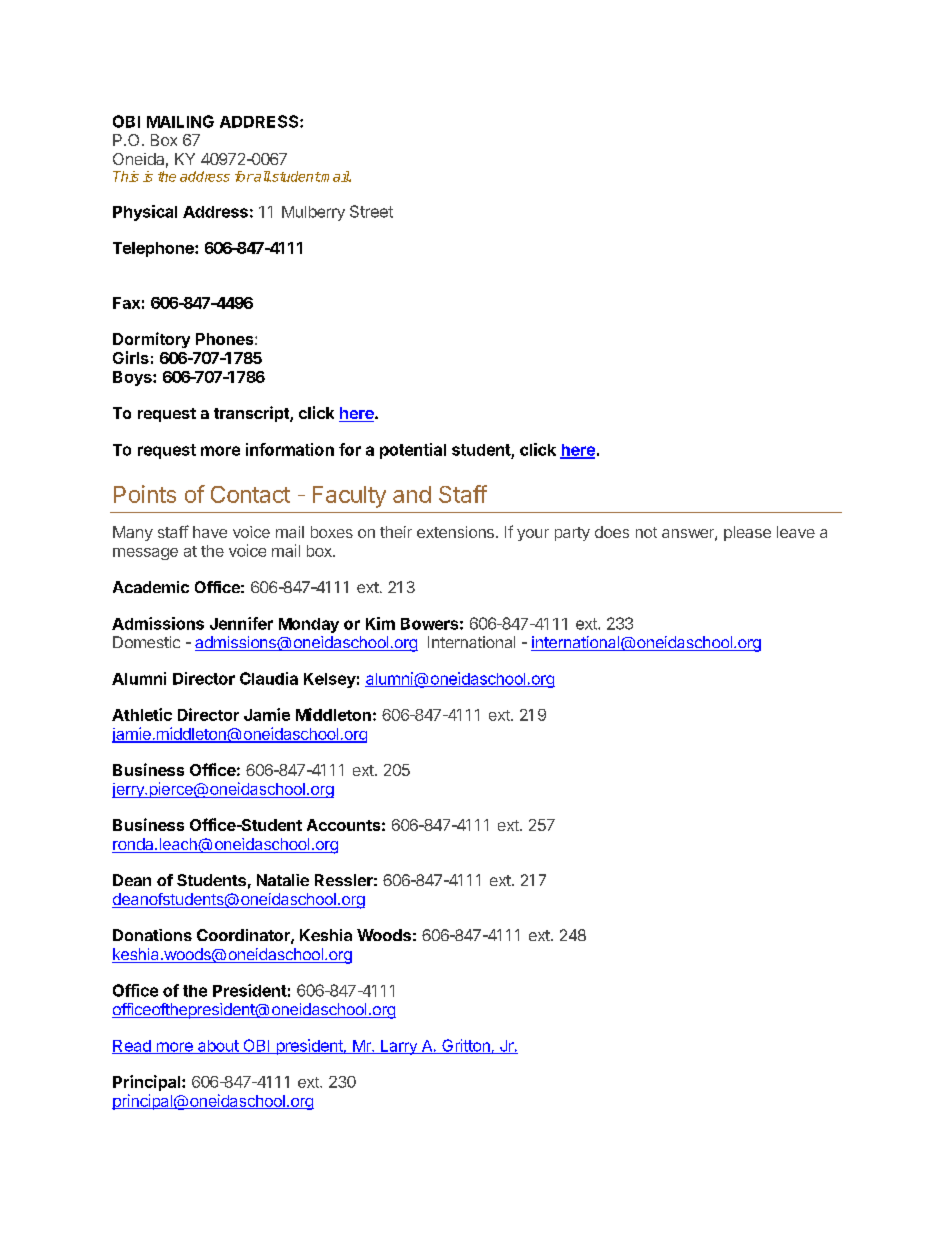 This screenshot has width=952, height=1233. Describe the element at coordinates (218, 1047) in the screenshot. I see `about` at that location.
